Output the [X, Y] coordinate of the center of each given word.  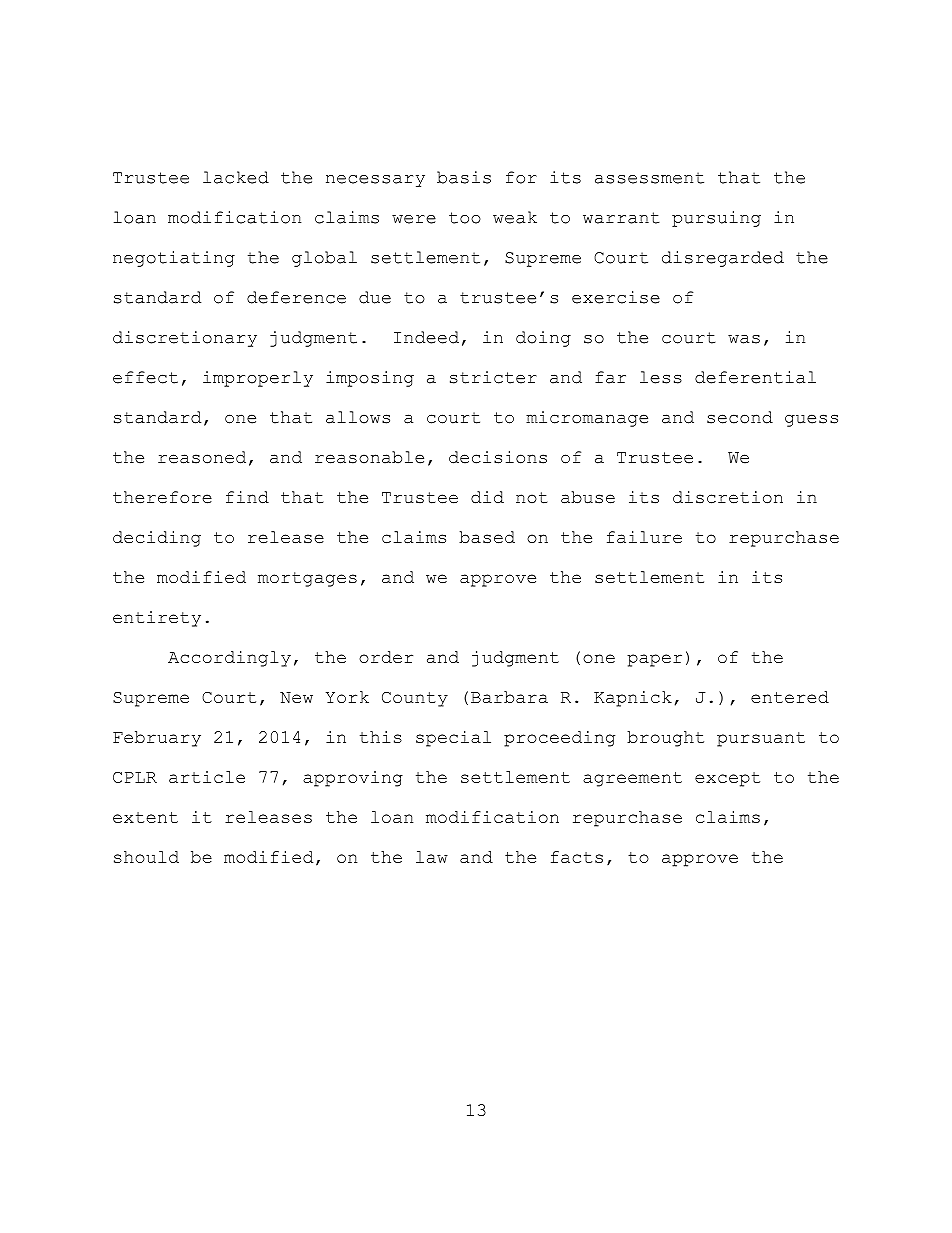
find [247, 497]
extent [145, 817]
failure [644, 537]
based [487, 537]
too [465, 218]
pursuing [716, 219]
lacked [236, 177]
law [432, 857]
